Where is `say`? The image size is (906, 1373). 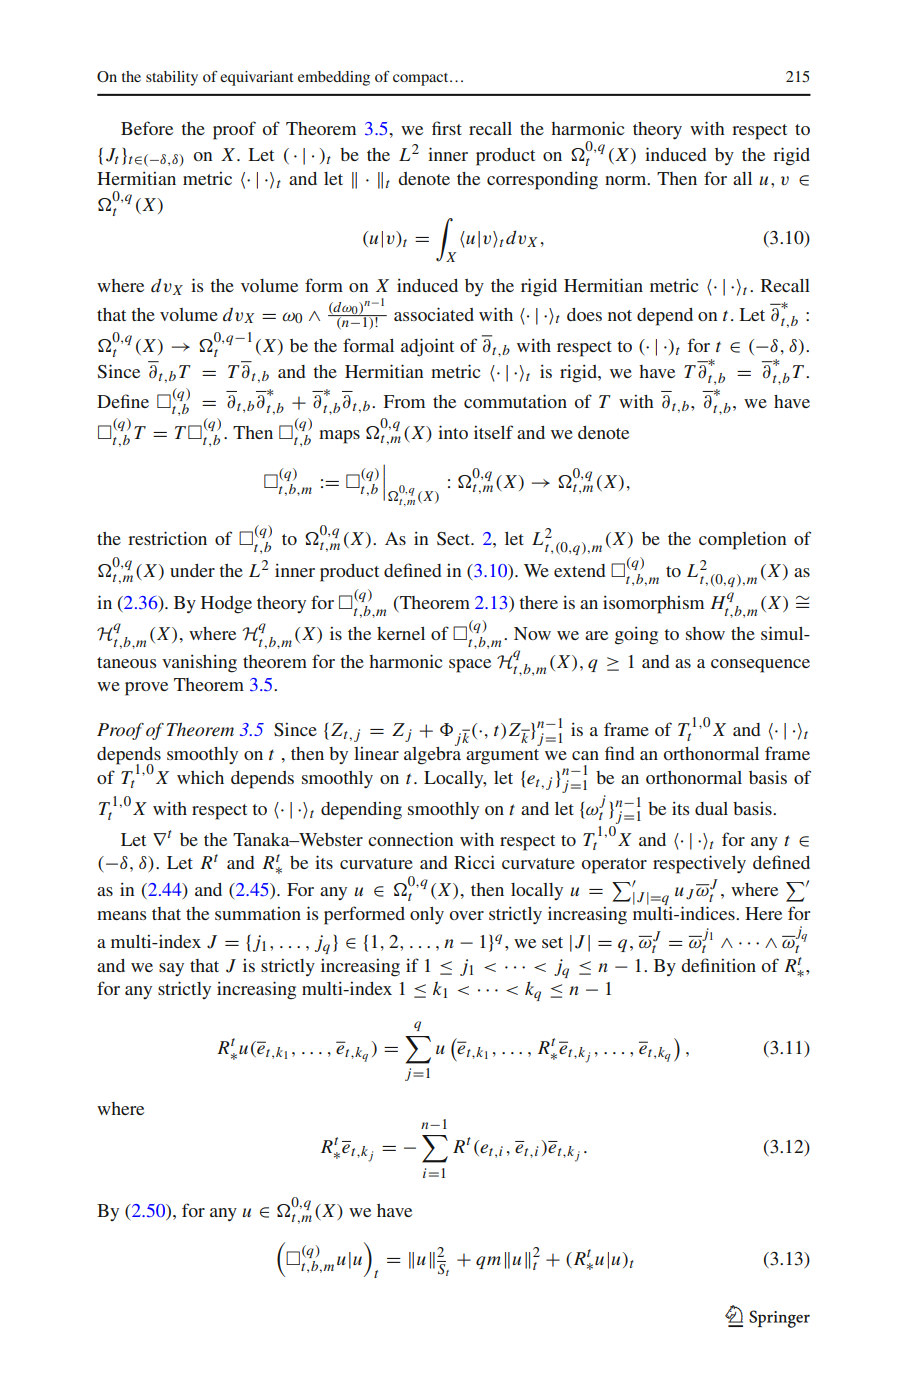 say is located at coordinates (171, 969).
